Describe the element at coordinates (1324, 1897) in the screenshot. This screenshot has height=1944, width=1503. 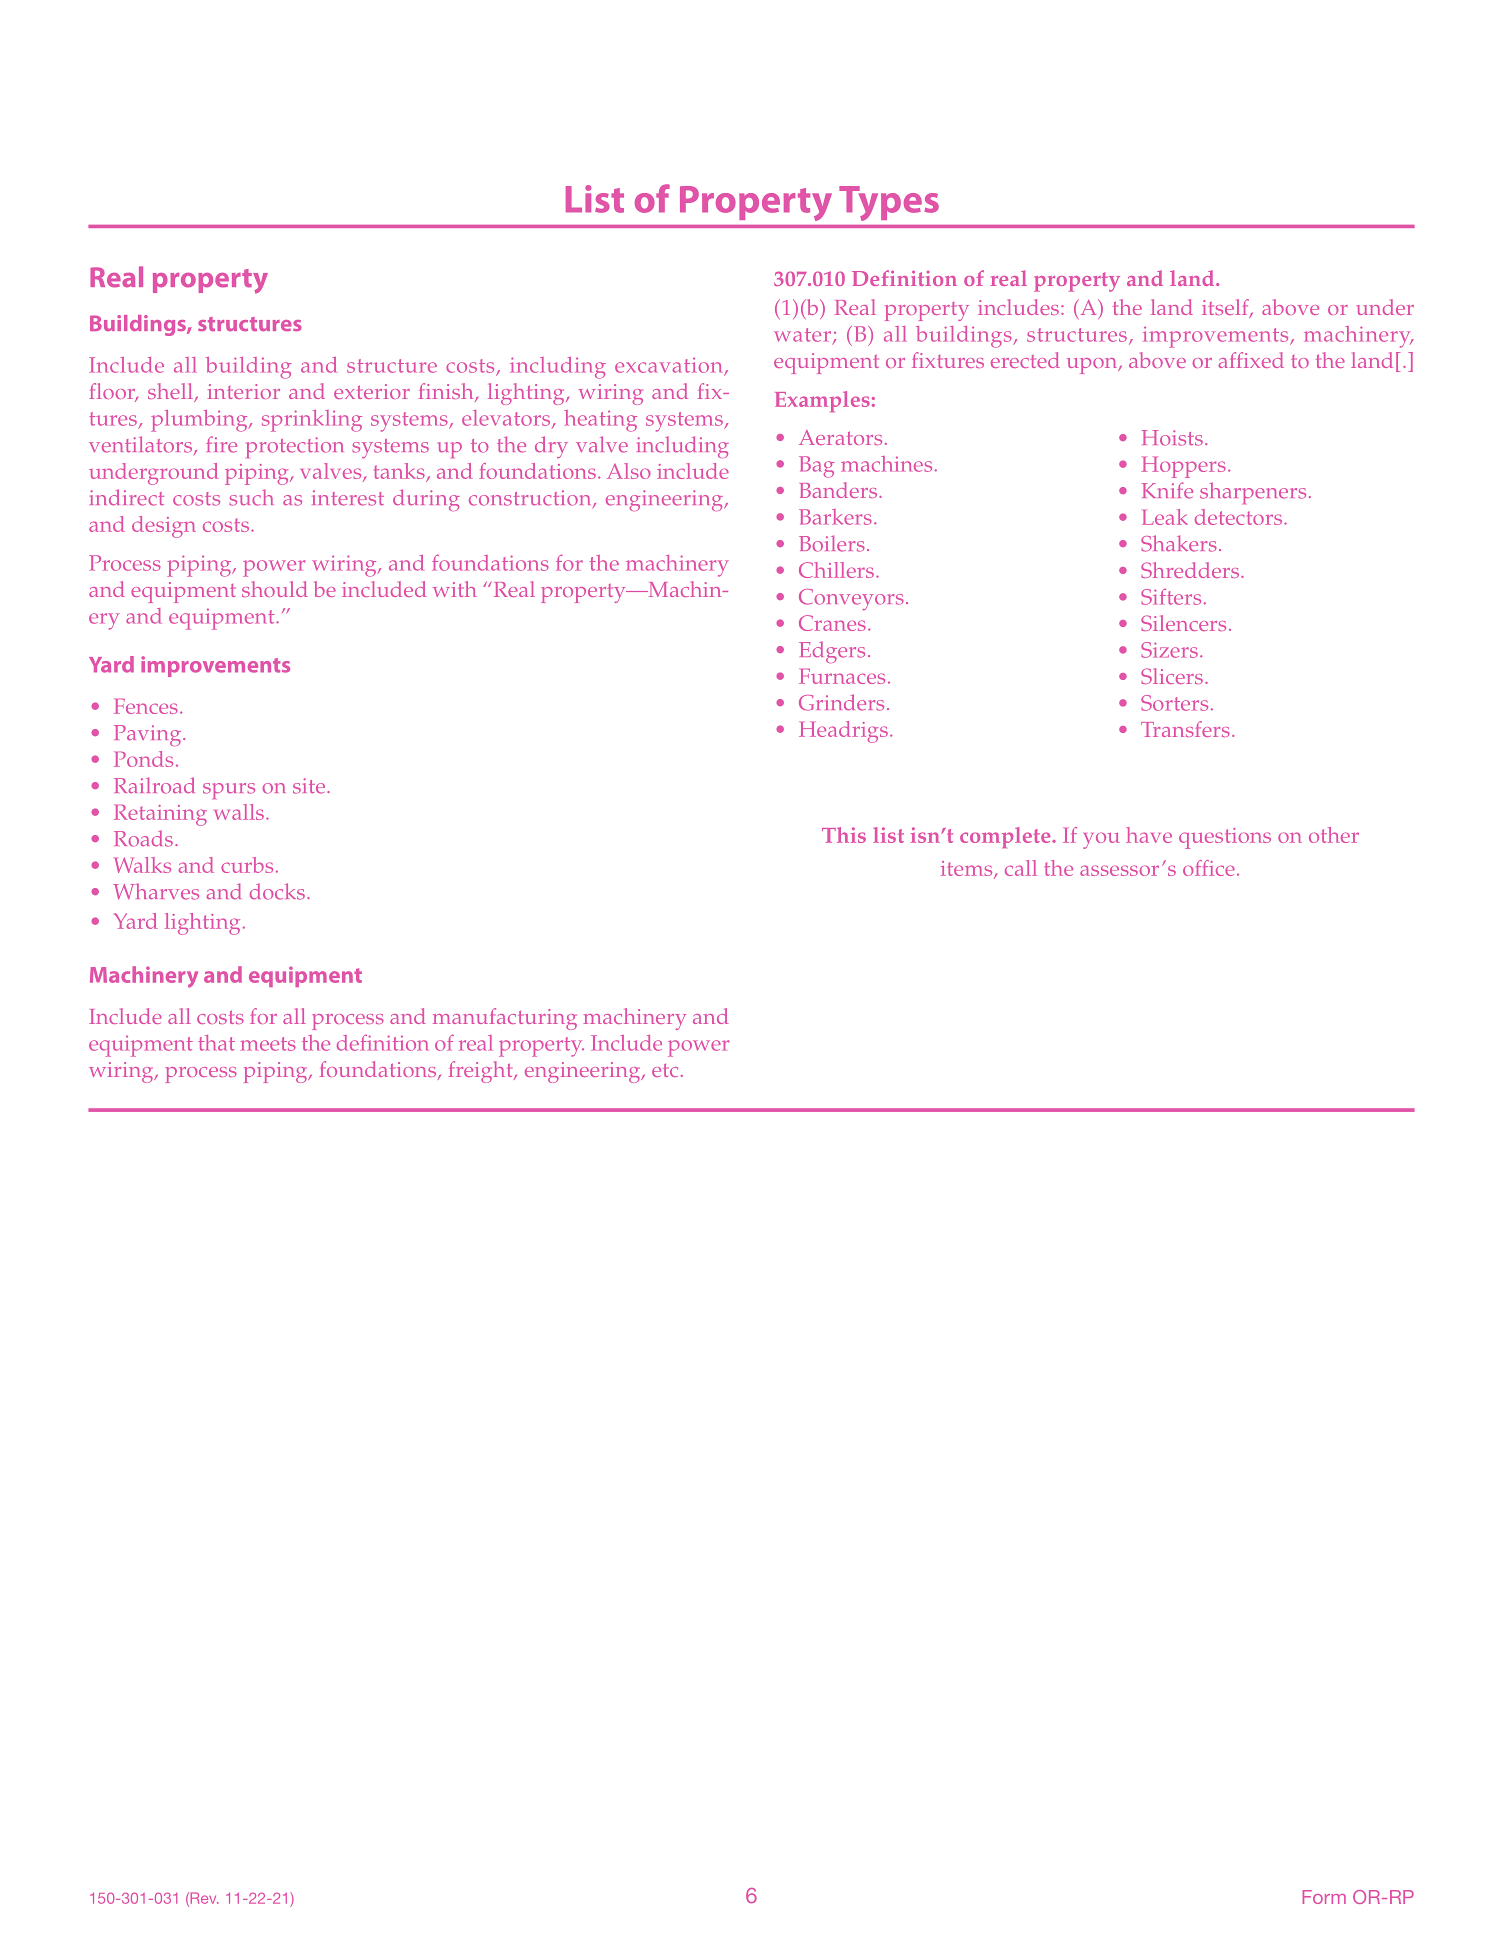
I see `Form` at that location.
